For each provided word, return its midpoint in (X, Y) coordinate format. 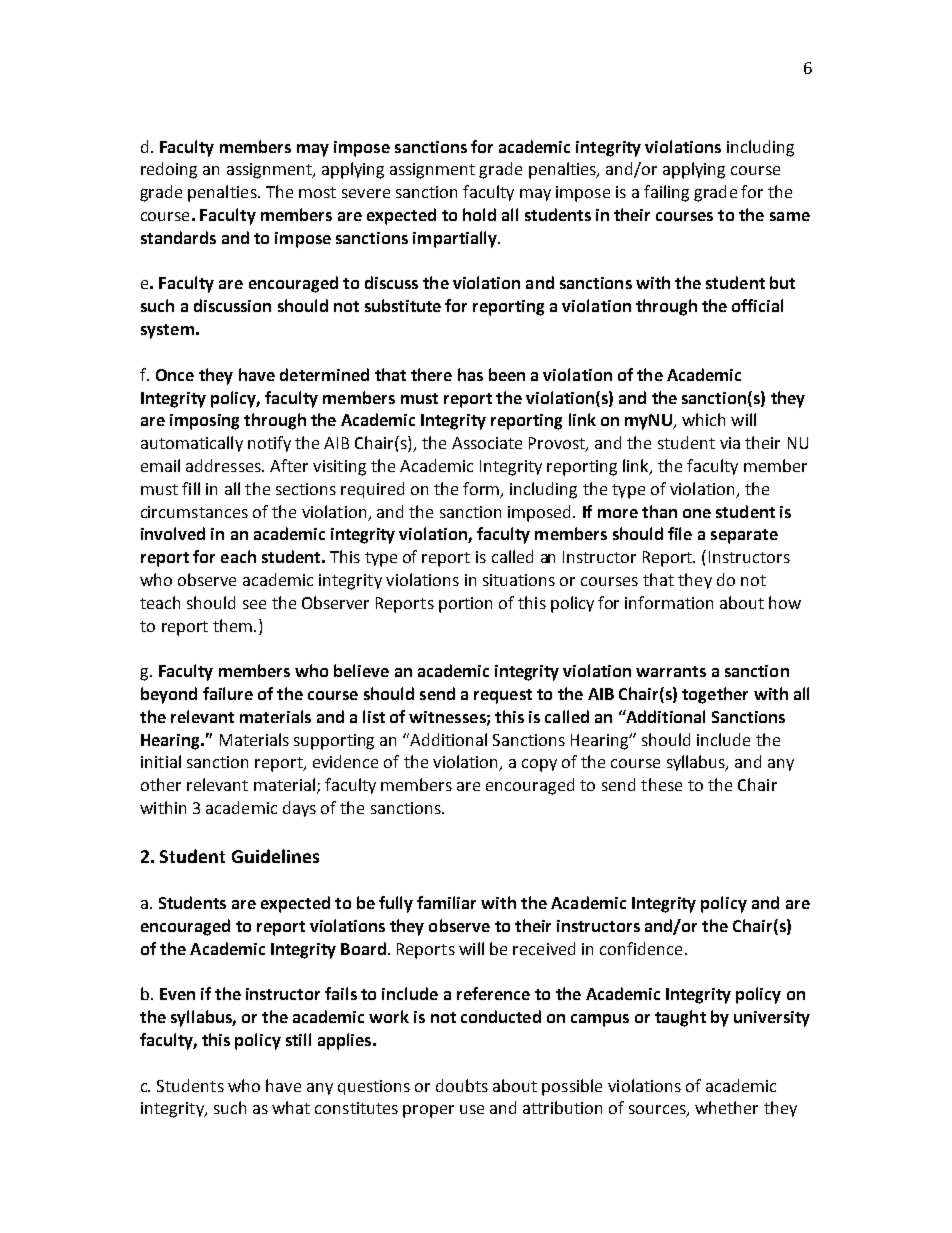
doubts (462, 1085)
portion (465, 605)
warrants (671, 671)
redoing (169, 170)
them (232, 625)
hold (479, 214)
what (291, 1107)
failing (666, 193)
